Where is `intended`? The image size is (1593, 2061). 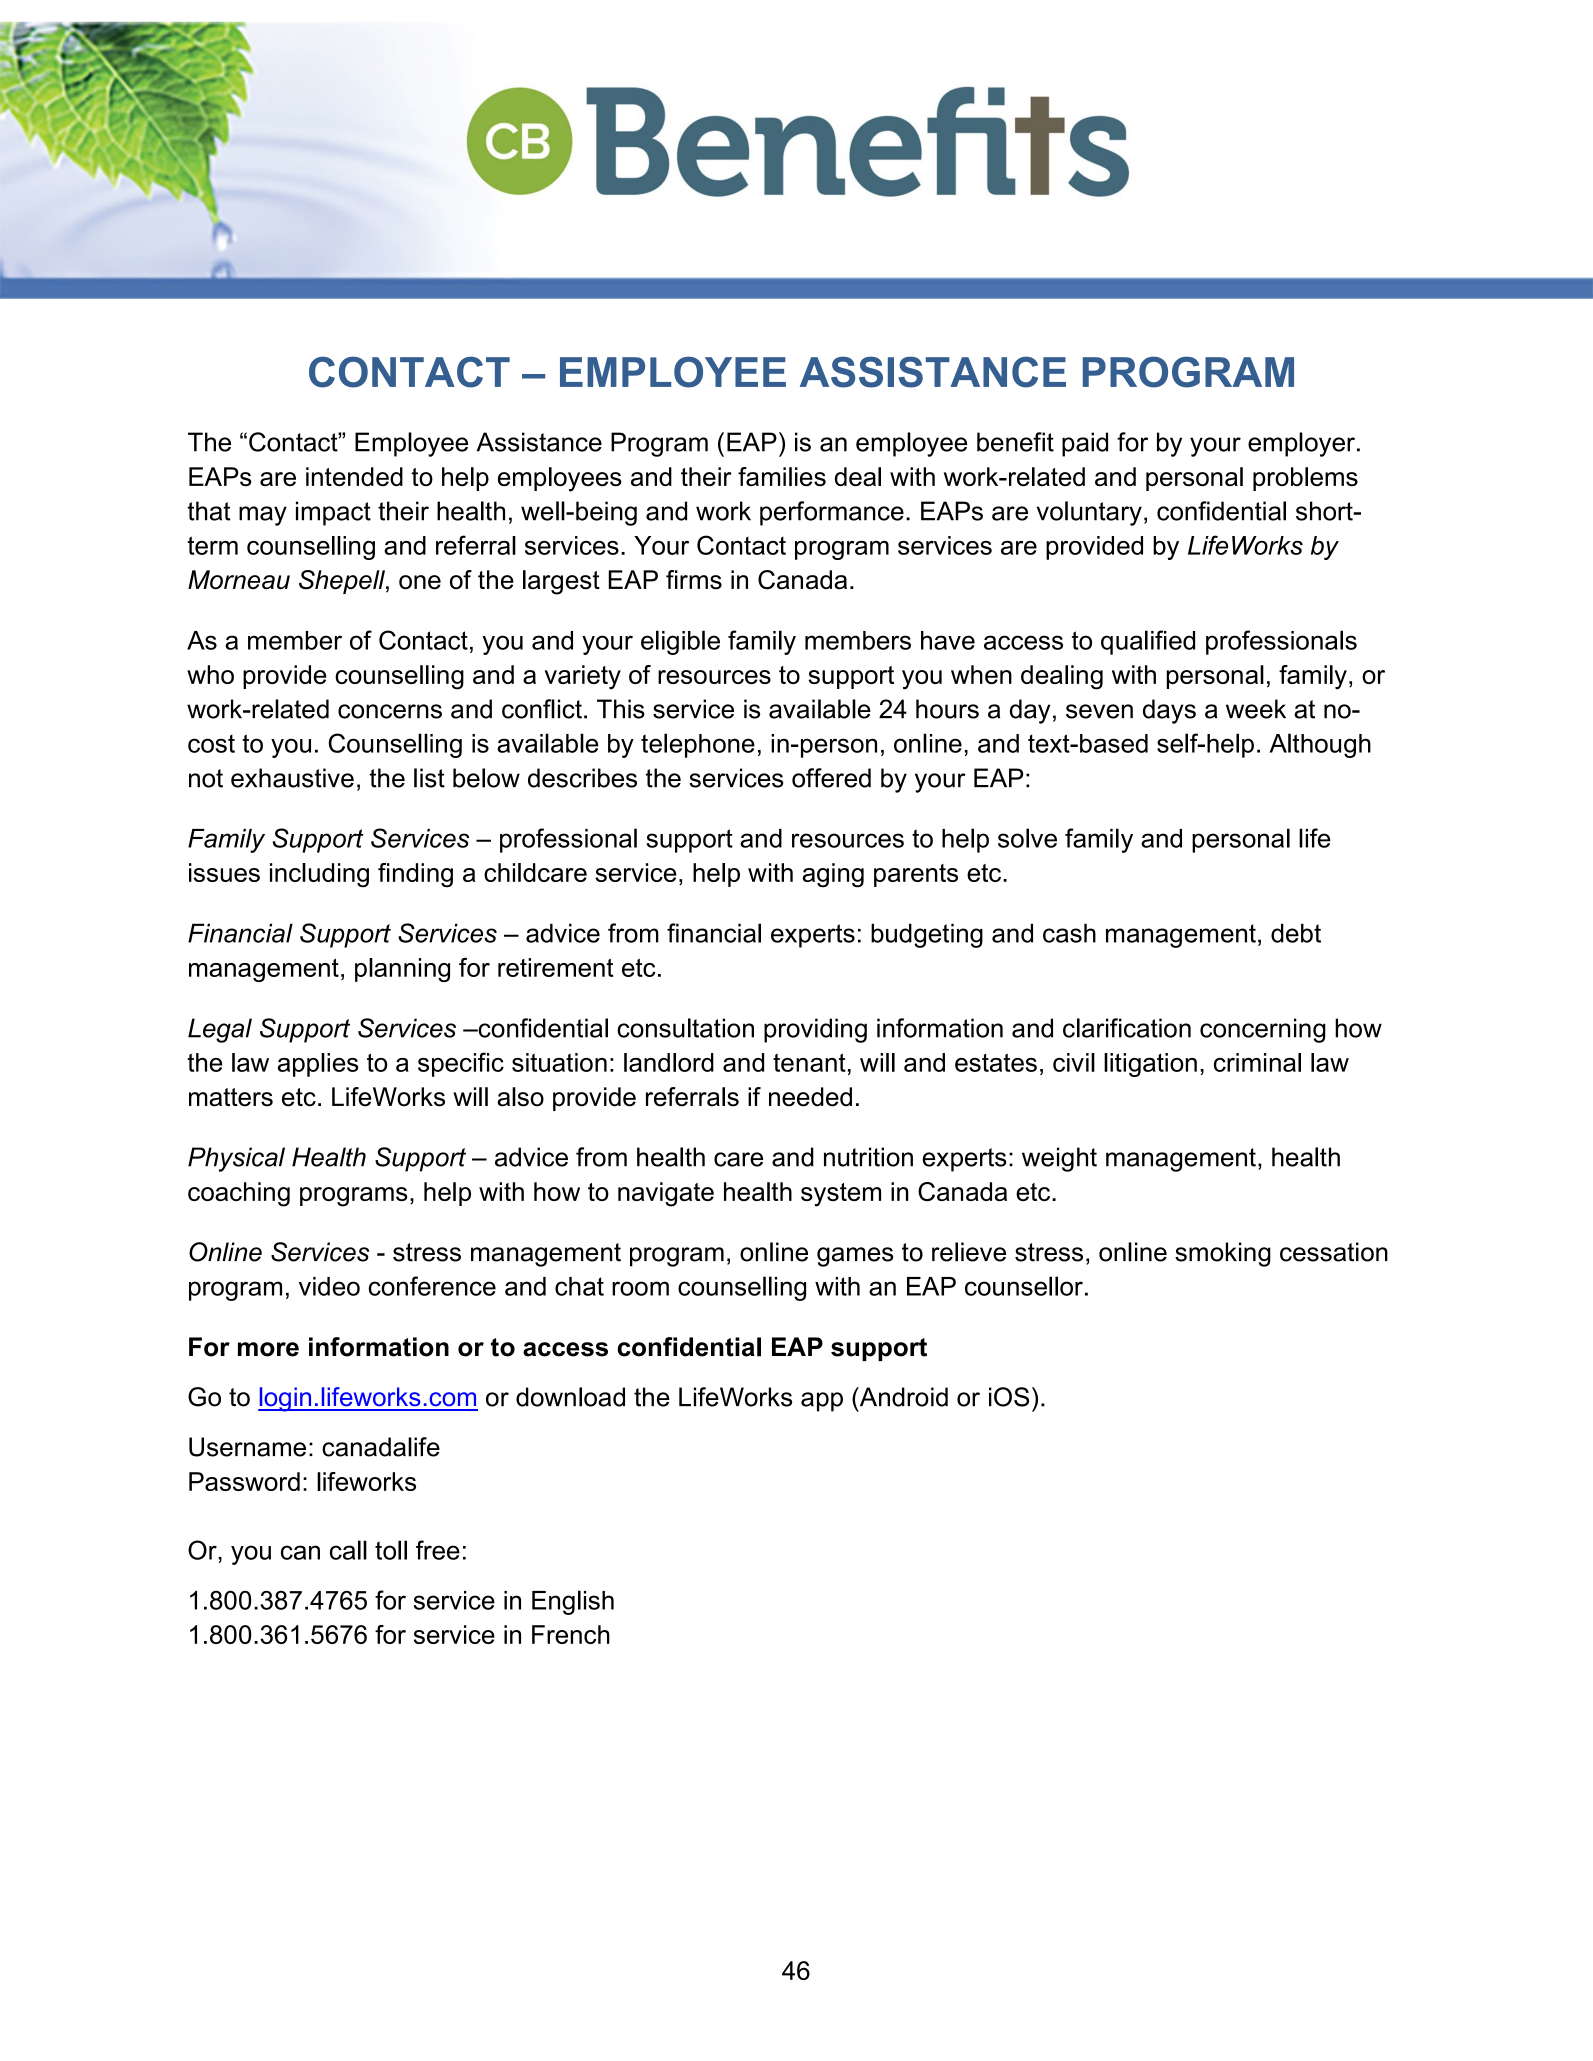 intended is located at coordinates (354, 476).
